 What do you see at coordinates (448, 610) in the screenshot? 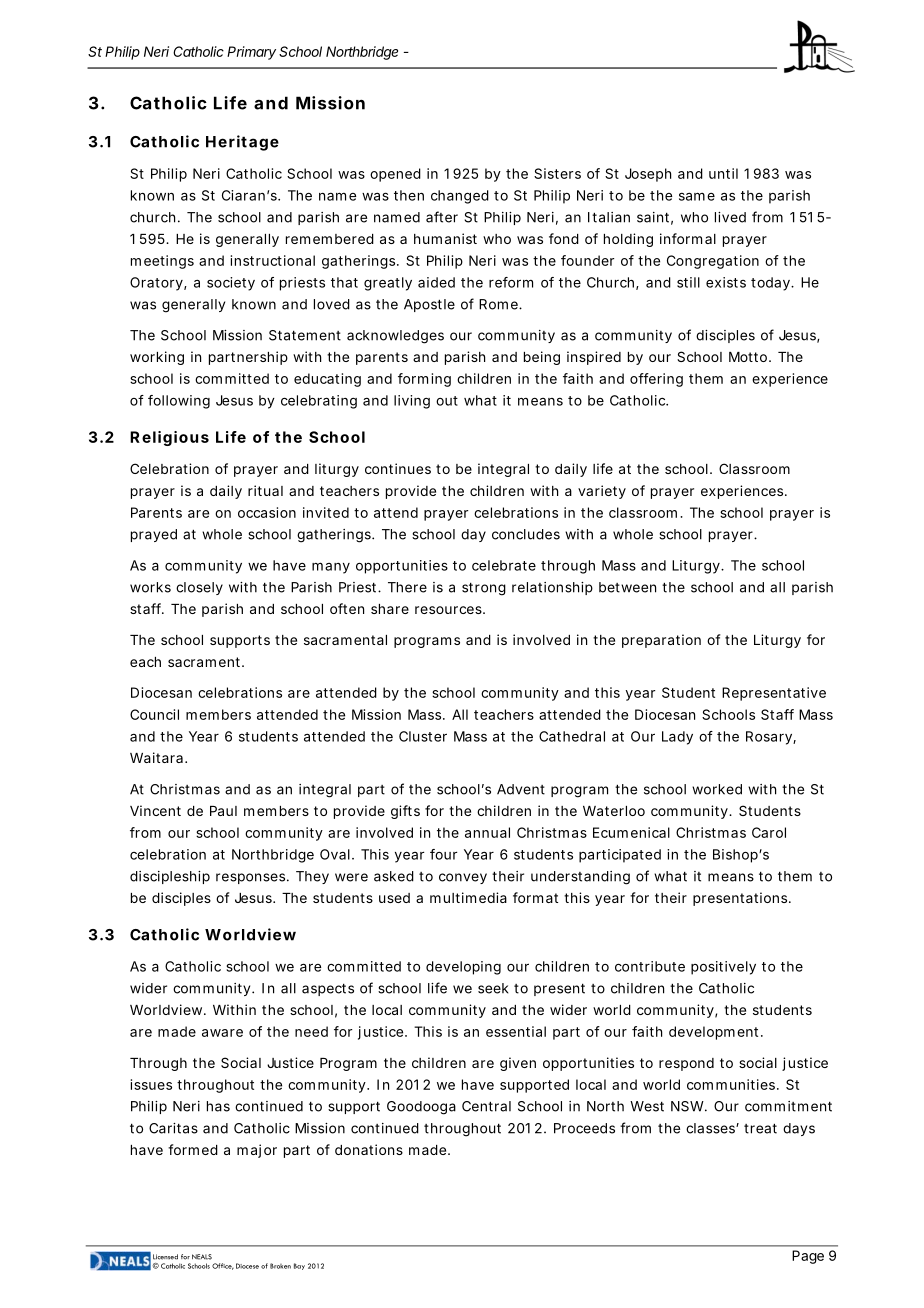
I see `resources` at bounding box center [448, 610].
